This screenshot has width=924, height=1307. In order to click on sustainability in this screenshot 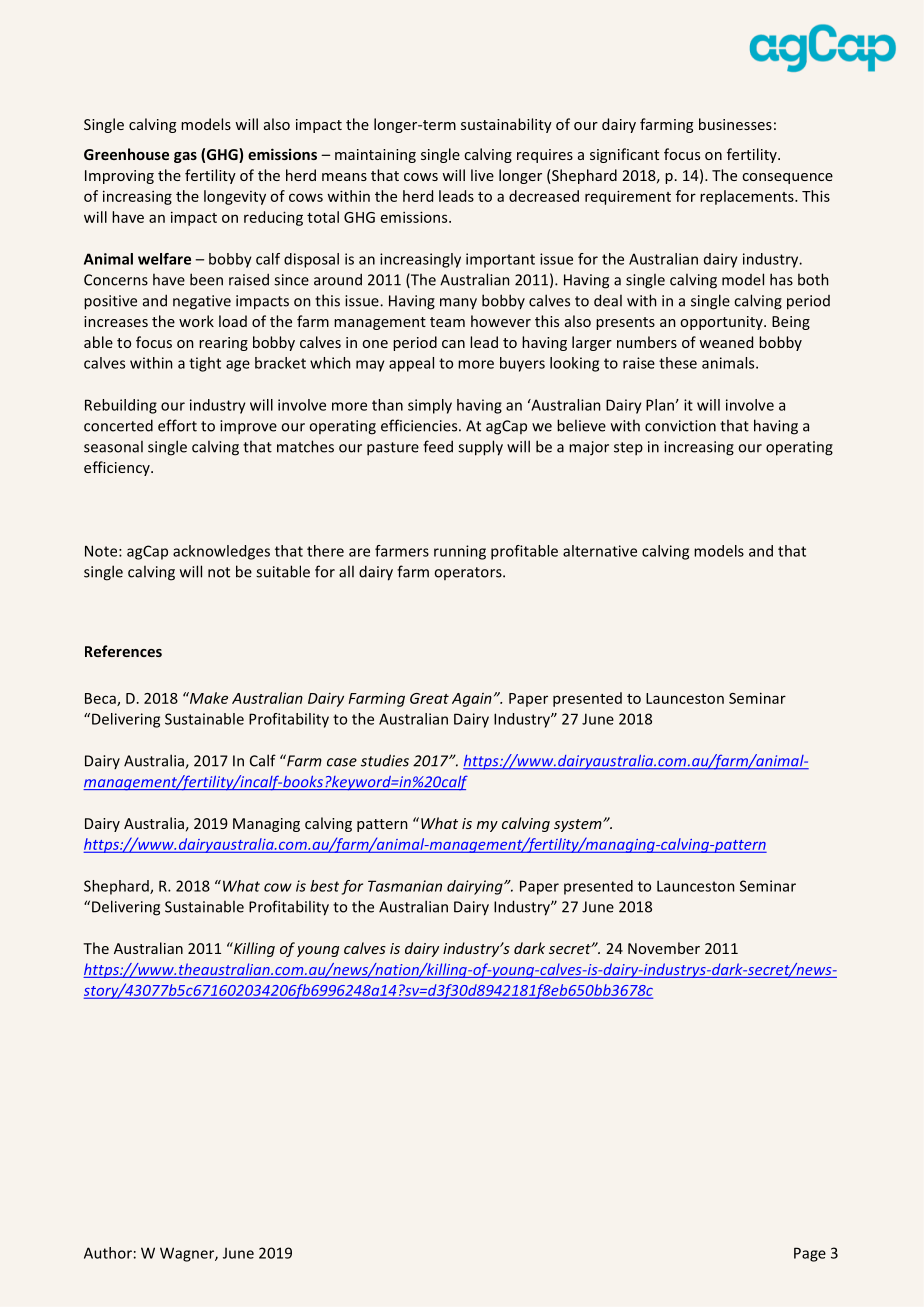, I will do `click(506, 125)`.
